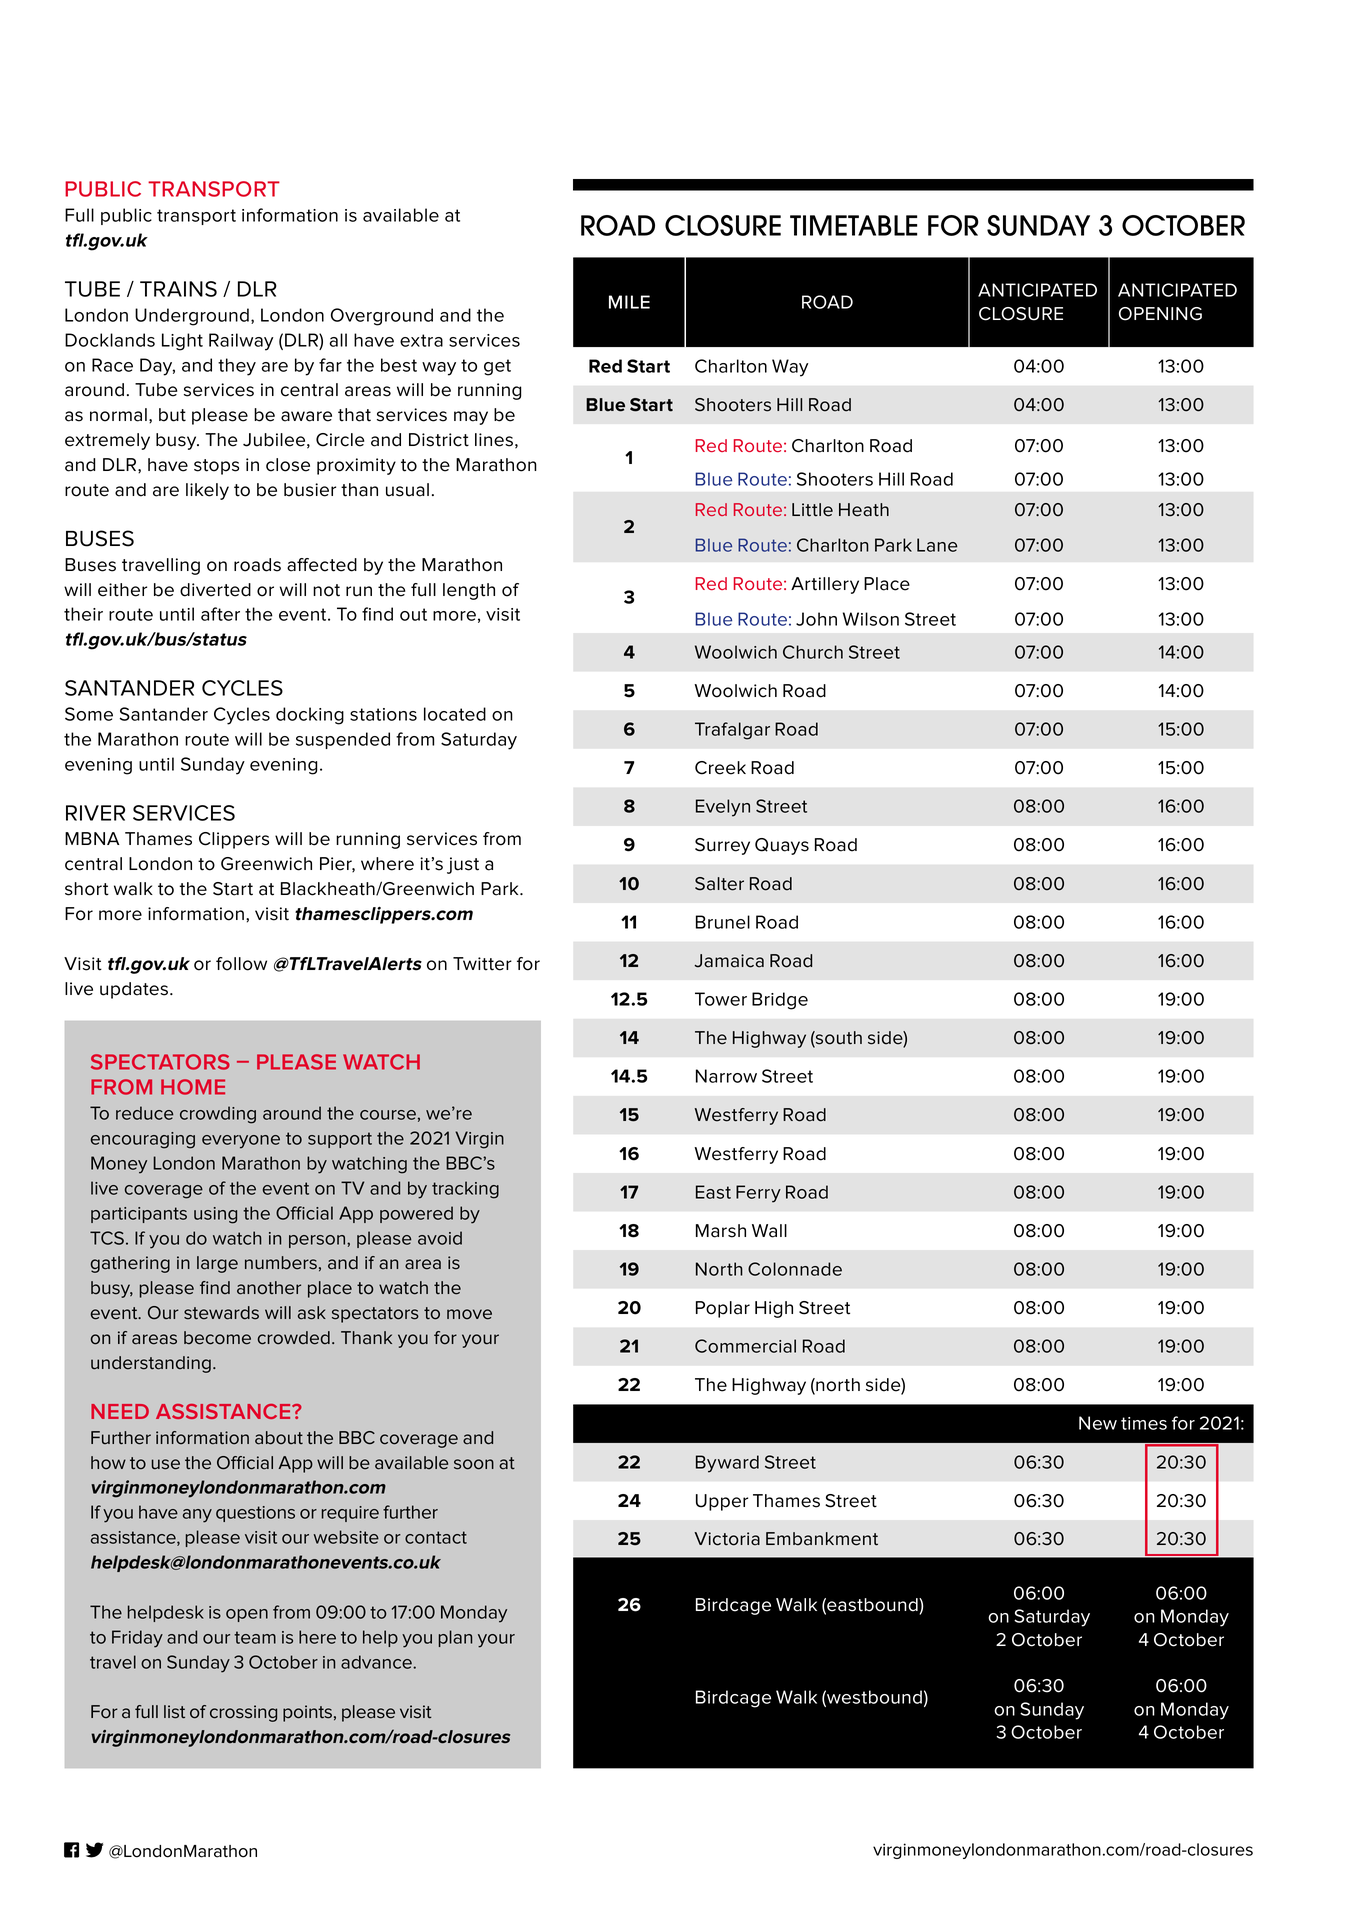 The height and width of the screenshot is (1909, 1350). I want to click on Embankment, so click(822, 1539).
